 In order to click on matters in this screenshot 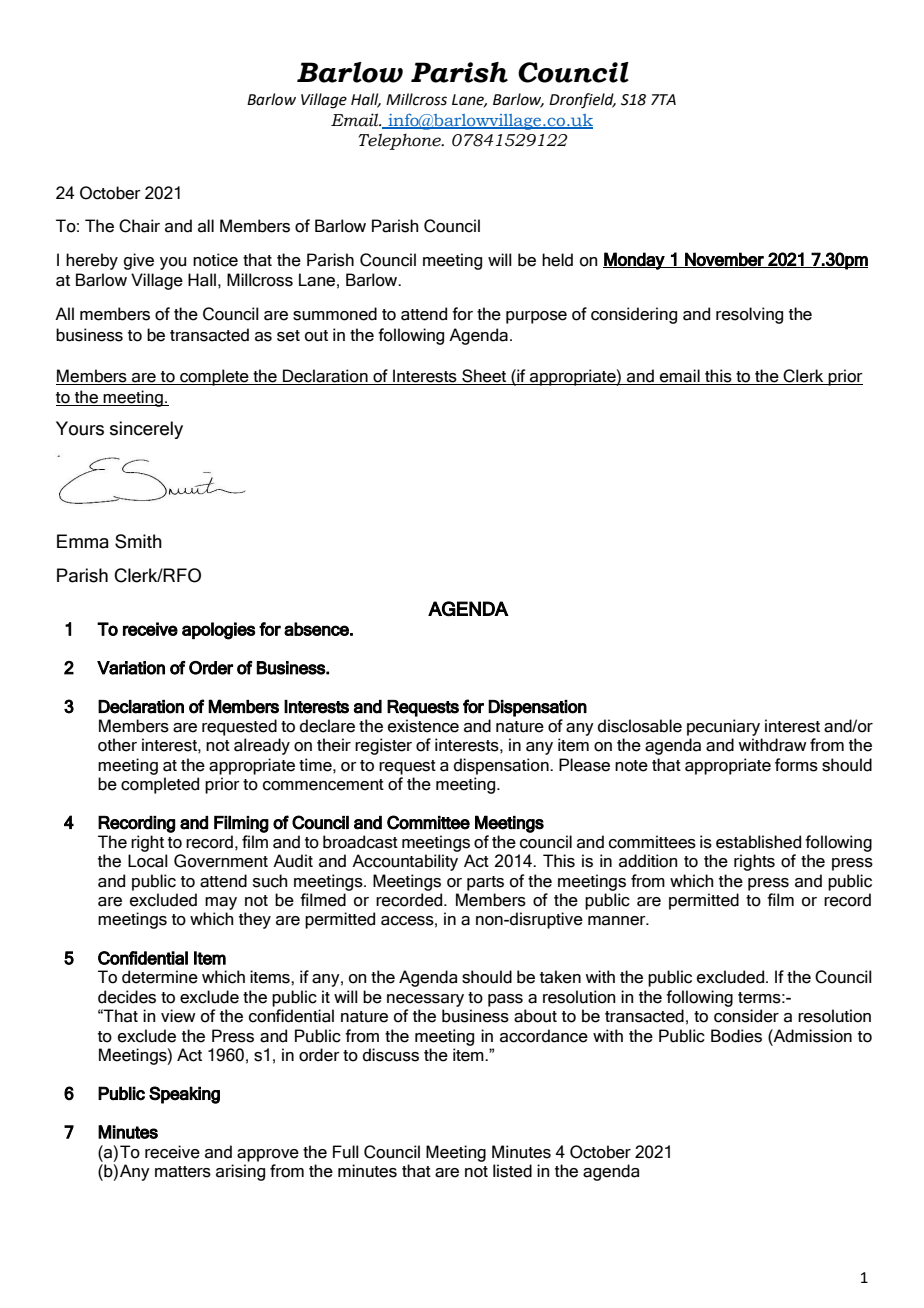, I will do `click(183, 1172)`.
